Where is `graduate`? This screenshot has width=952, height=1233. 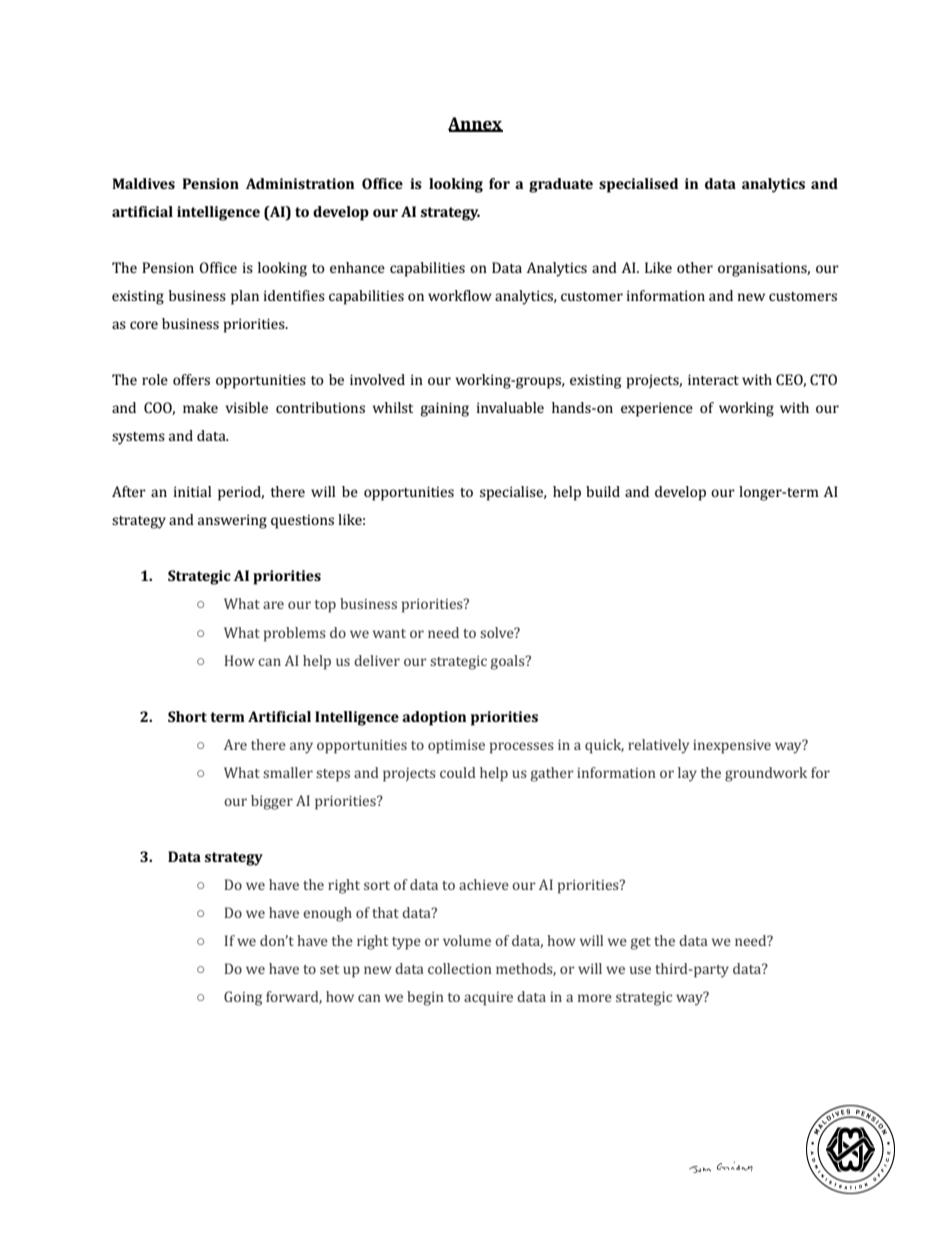 graduate is located at coordinates (561, 185).
